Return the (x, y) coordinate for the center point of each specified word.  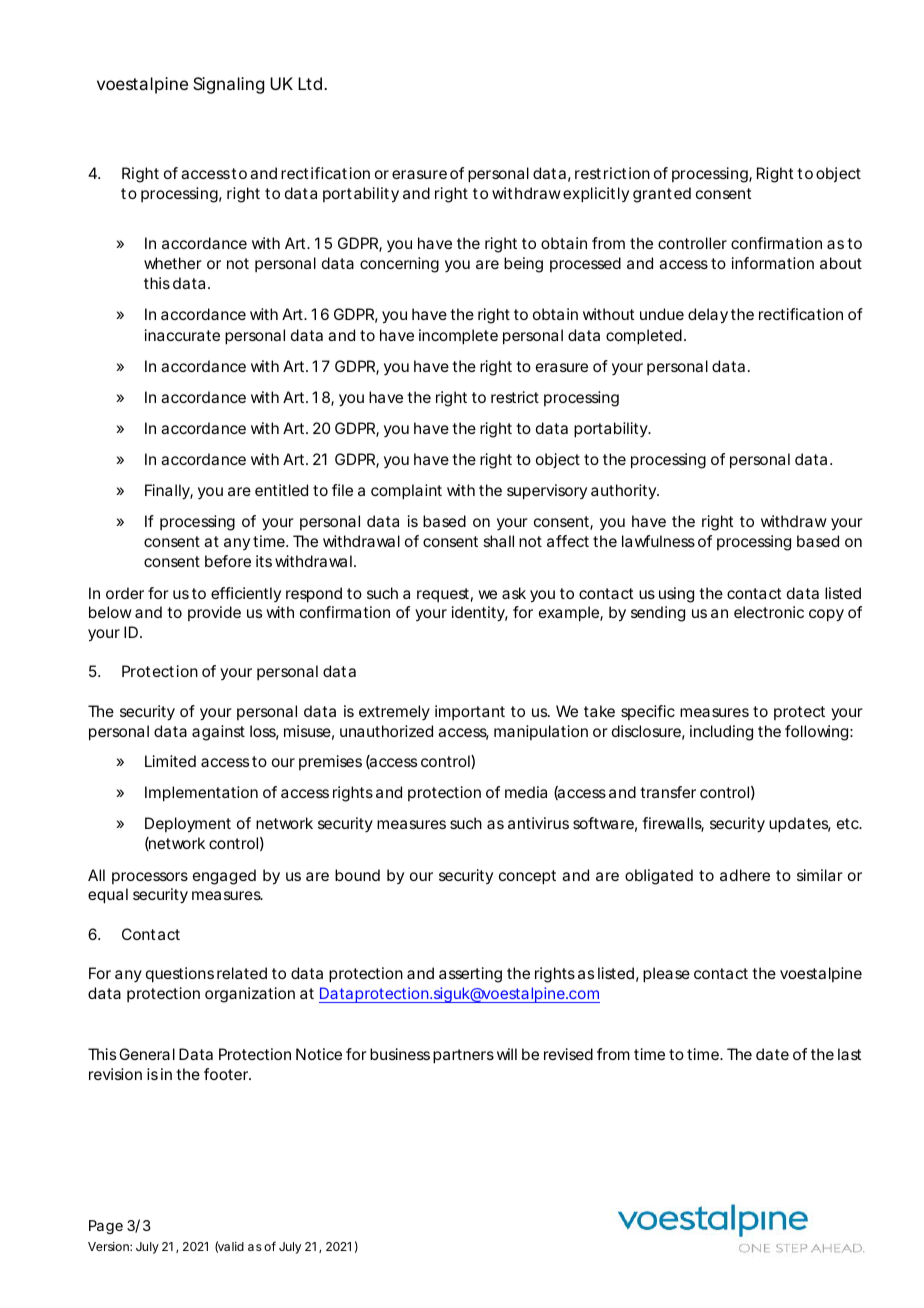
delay (708, 316)
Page (106, 1227)
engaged (224, 877)
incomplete (458, 337)
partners (463, 1056)
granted (662, 195)
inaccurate (182, 335)
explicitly (596, 195)
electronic (769, 612)
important (470, 712)
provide (214, 613)
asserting (470, 975)
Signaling (228, 85)
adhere (745, 875)
